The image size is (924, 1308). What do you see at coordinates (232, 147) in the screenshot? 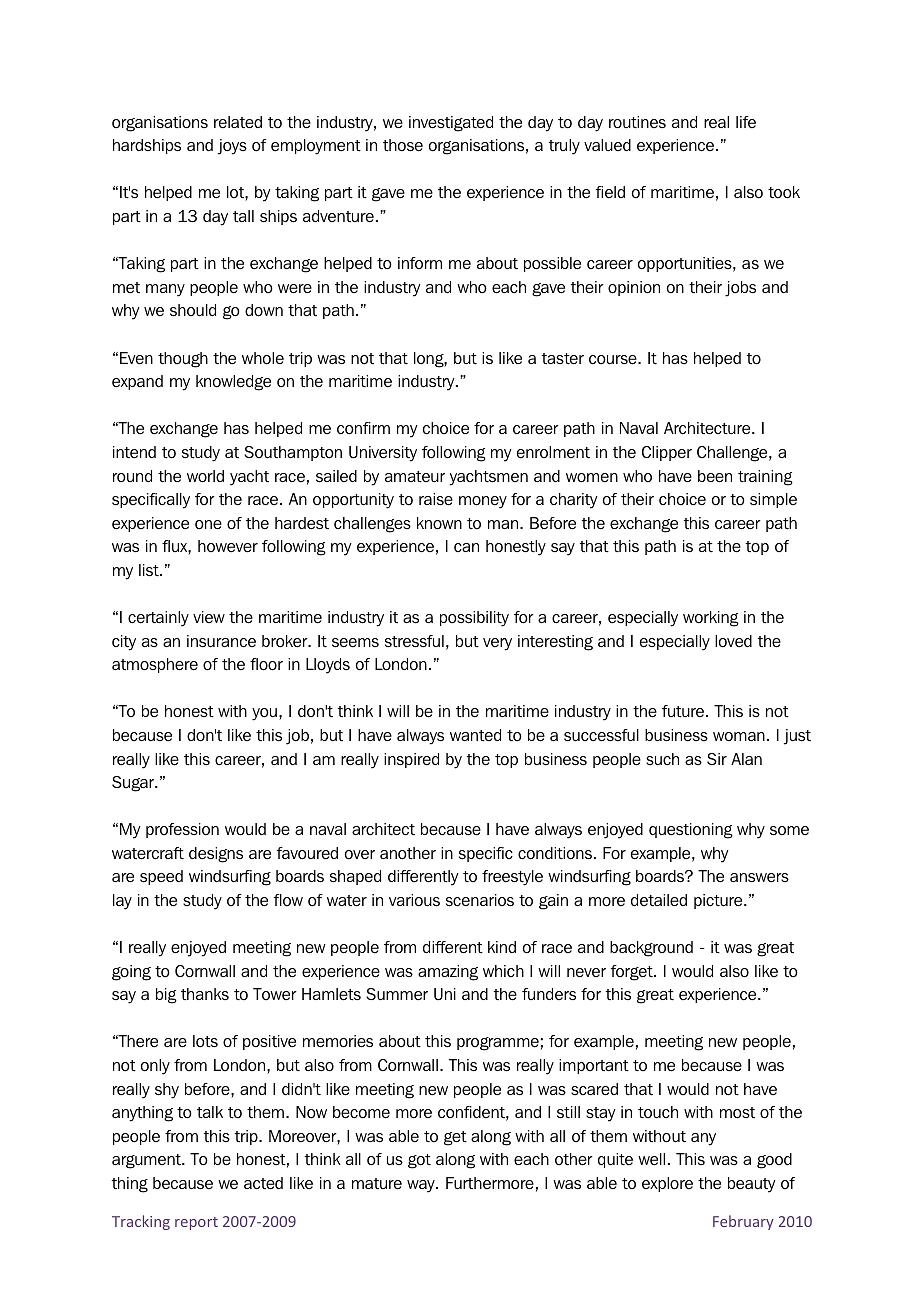
I see `joys` at bounding box center [232, 147].
